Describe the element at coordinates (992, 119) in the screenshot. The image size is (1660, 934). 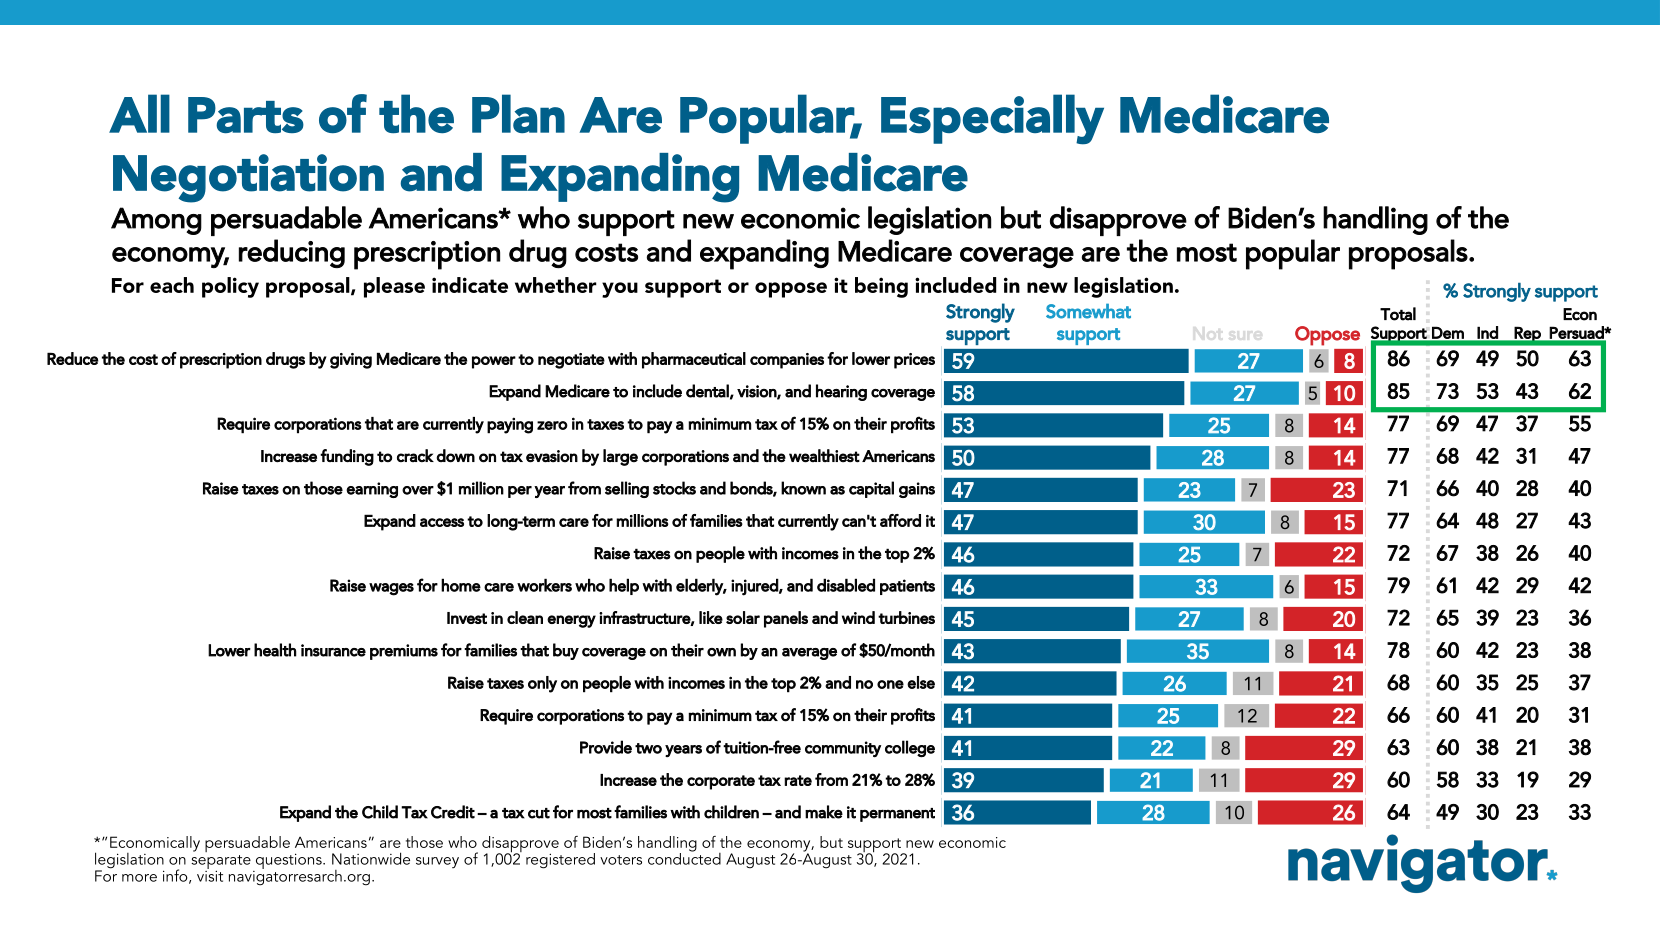
I see `Especially` at that location.
